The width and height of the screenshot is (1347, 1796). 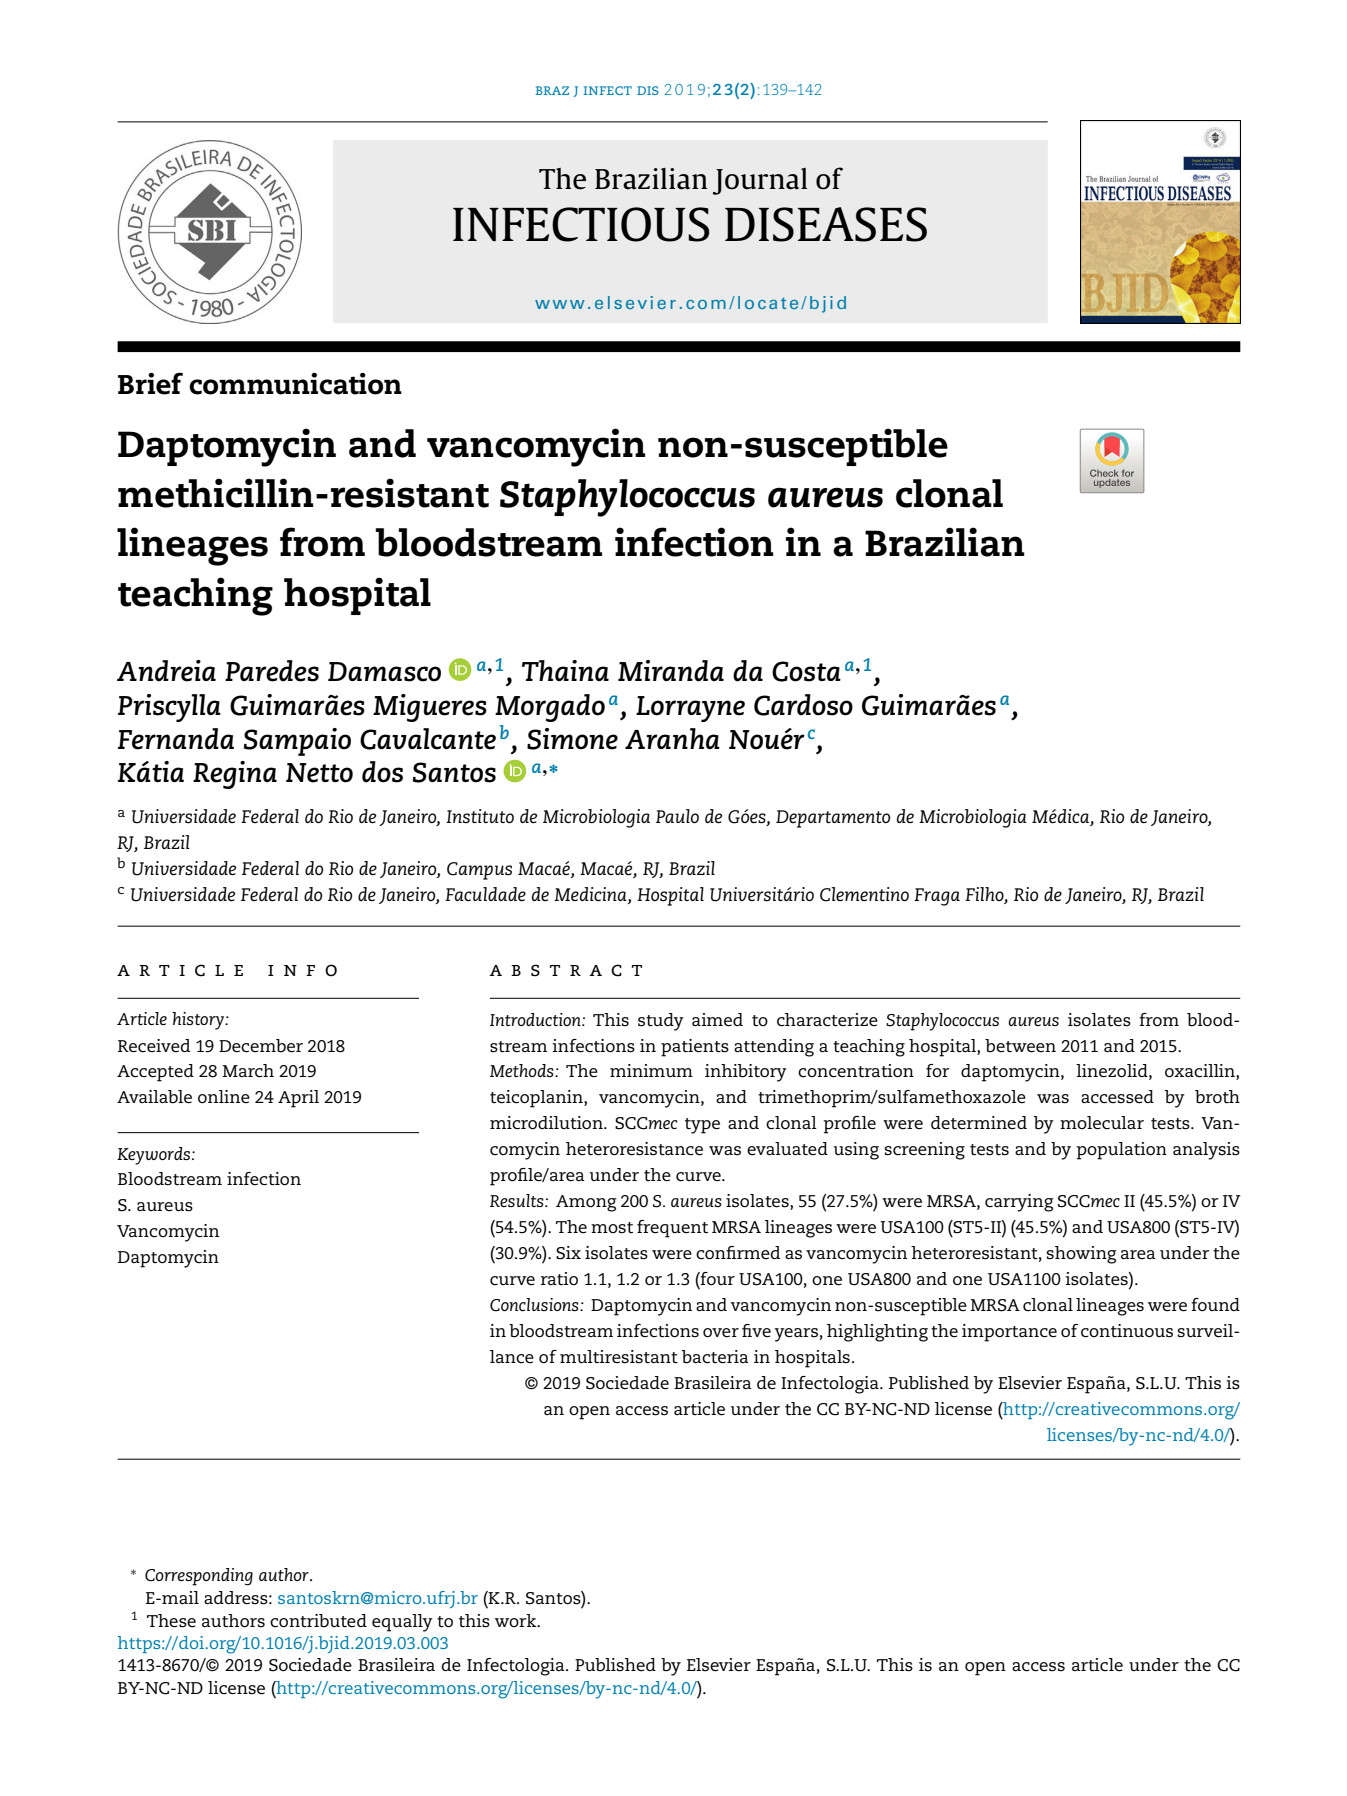 What do you see at coordinates (318, 1621) in the screenshot?
I see `contributed` at bounding box center [318, 1621].
